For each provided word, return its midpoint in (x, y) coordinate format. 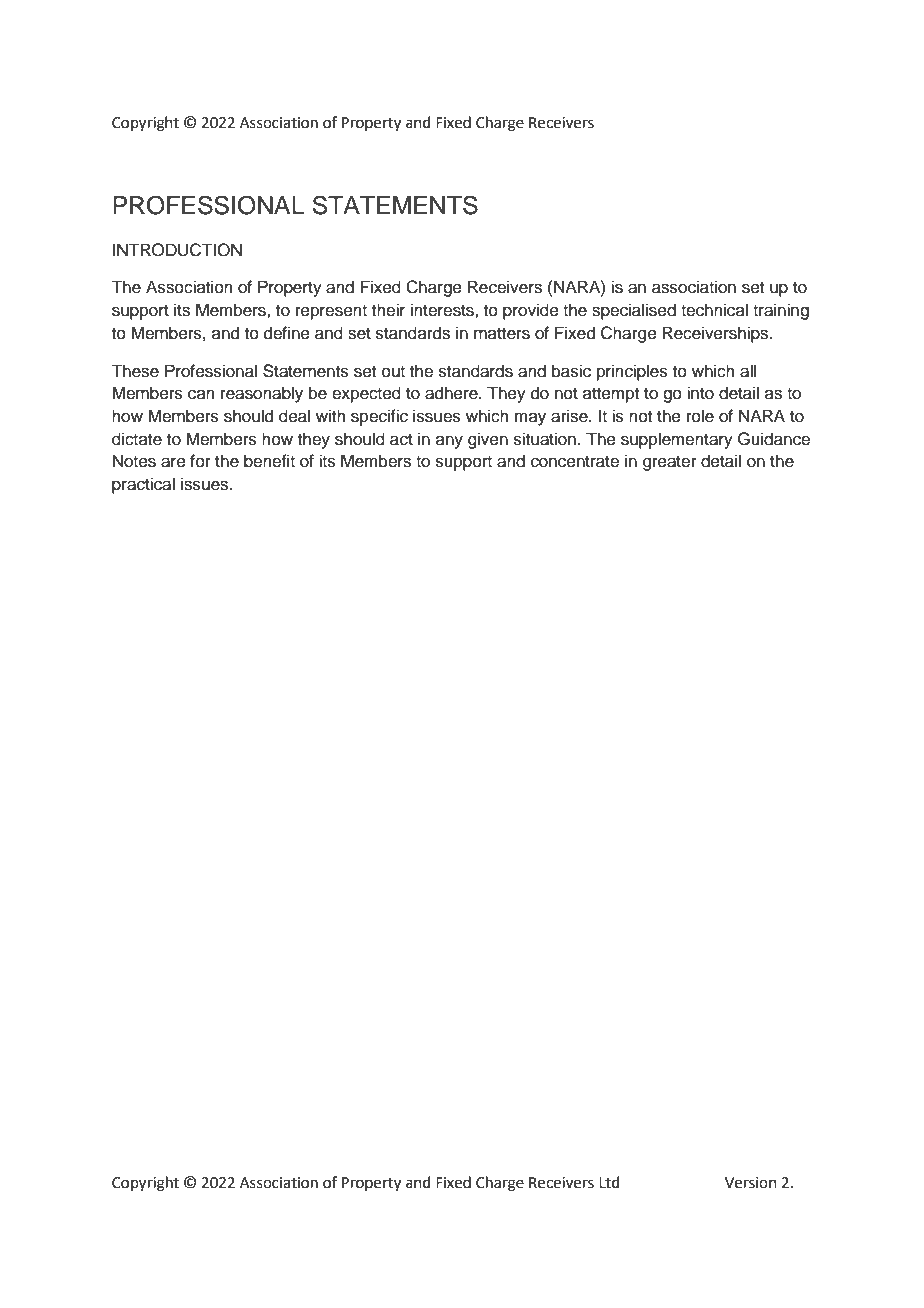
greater (670, 463)
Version (751, 1183)
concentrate (575, 462)
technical (714, 310)
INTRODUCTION (177, 250)
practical (143, 485)
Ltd (609, 1182)
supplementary (677, 440)
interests (443, 310)
